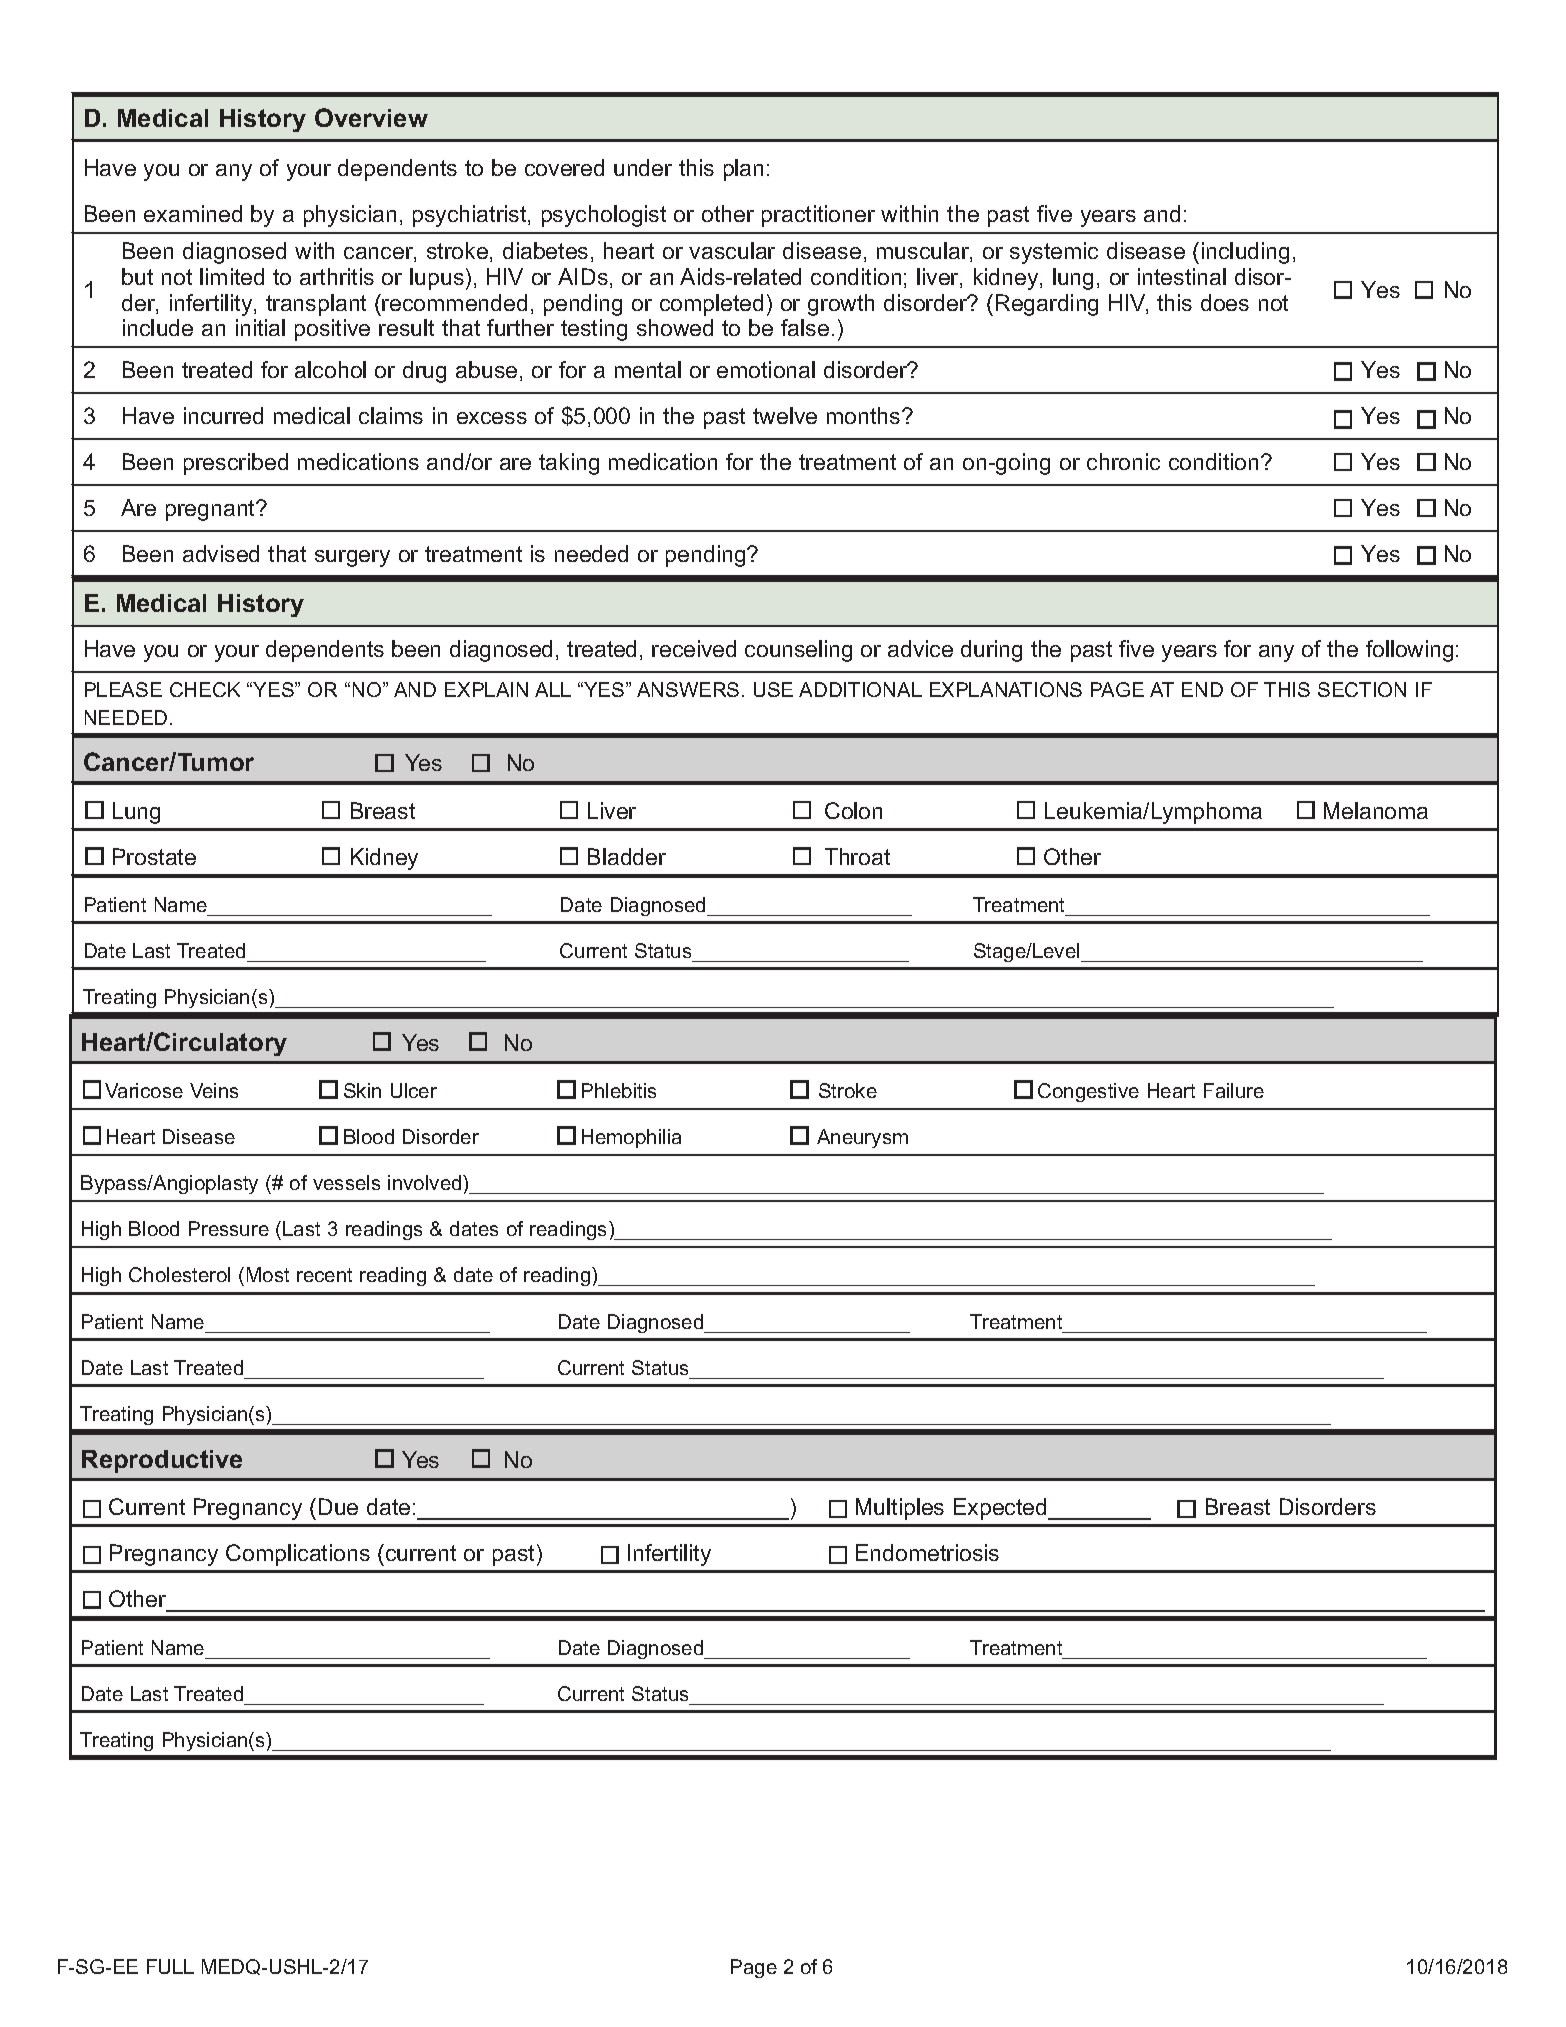 This screenshot has height=2027, width=1566. I want to click on Multiples, so click(900, 1509).
